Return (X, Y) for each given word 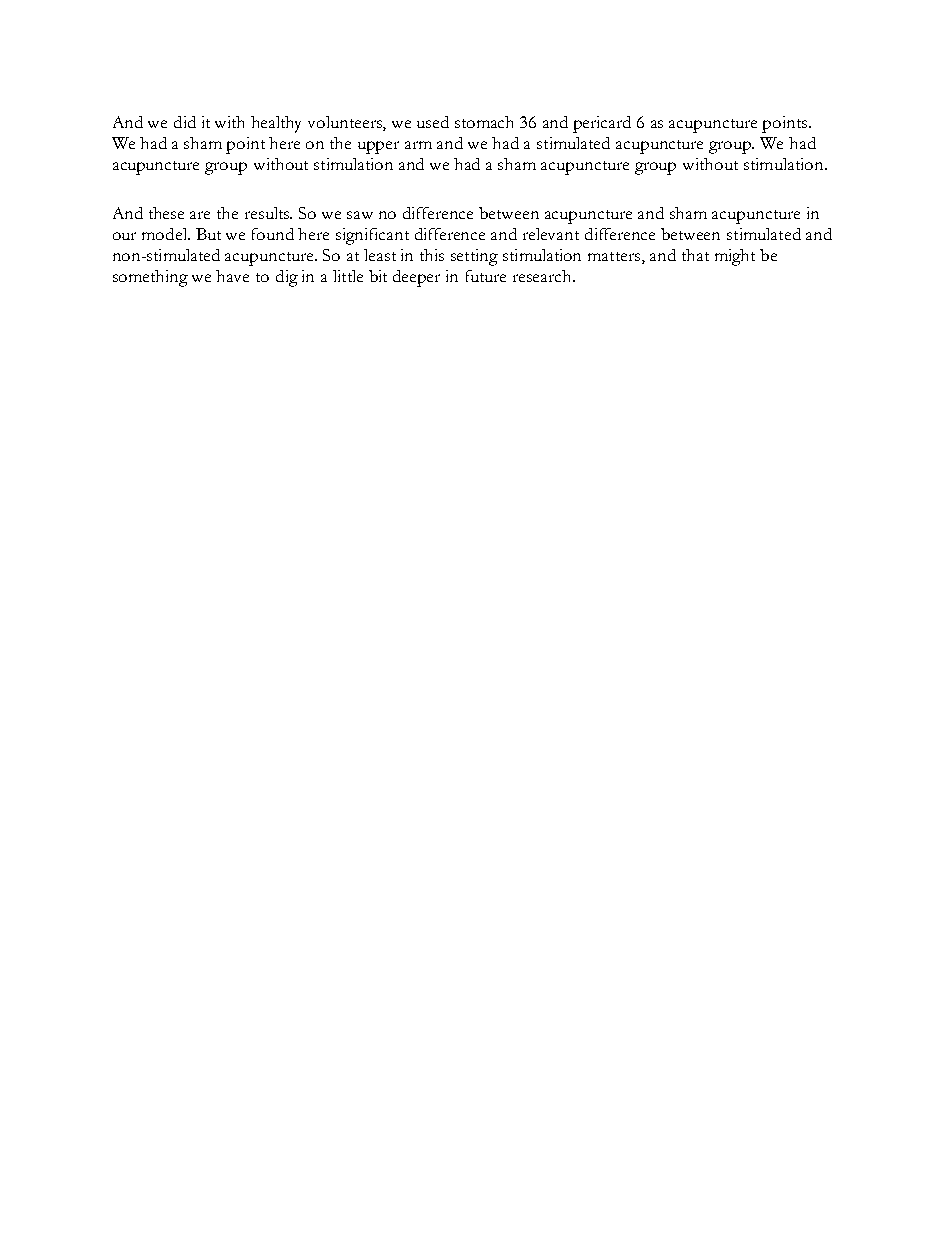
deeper (416, 278)
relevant (551, 234)
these (166, 213)
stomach (484, 122)
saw (360, 215)
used (433, 122)
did (185, 122)
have (232, 276)
